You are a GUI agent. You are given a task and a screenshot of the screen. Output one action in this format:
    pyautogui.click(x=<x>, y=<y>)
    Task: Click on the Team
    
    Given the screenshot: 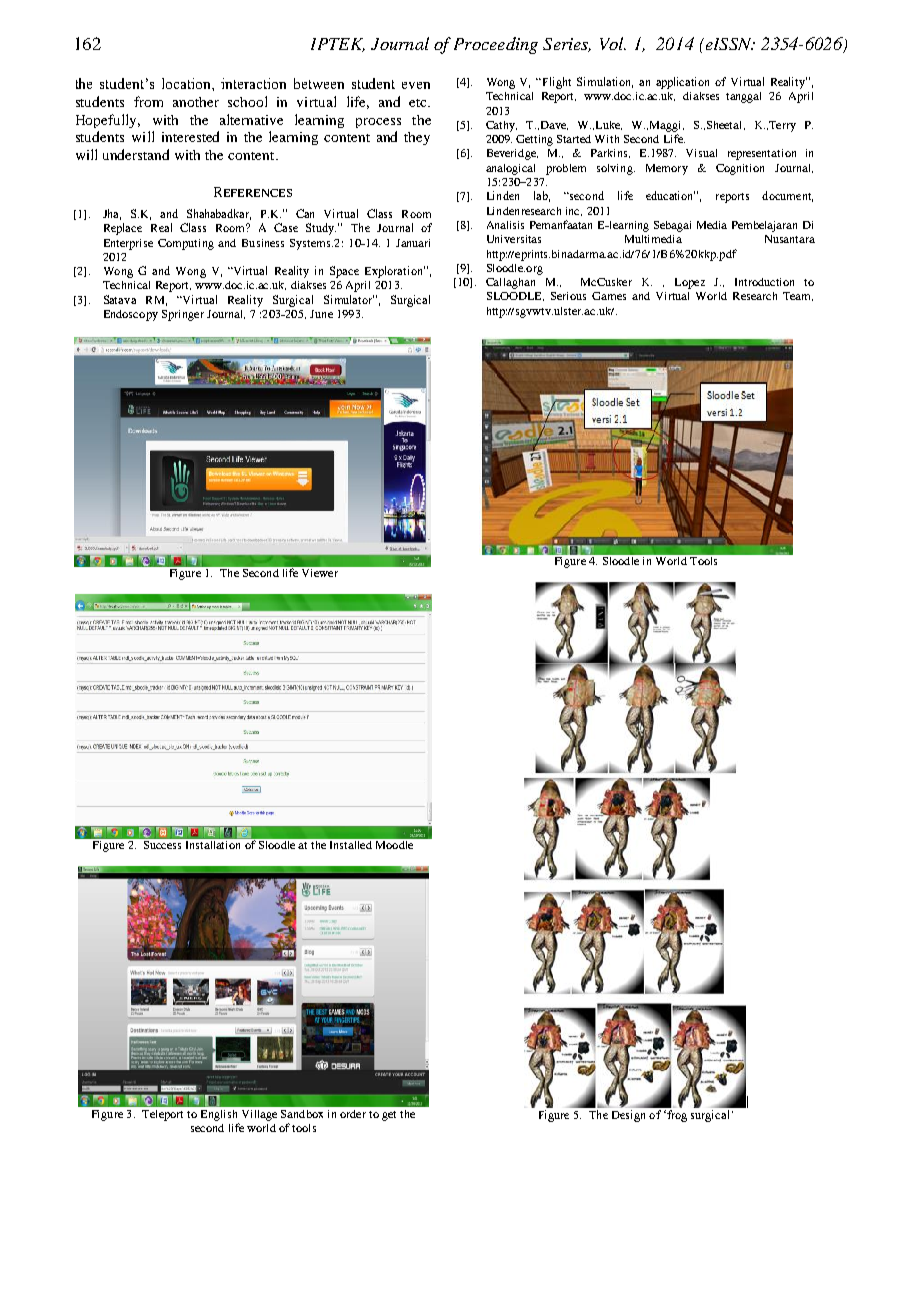 What is the action you would take?
    pyautogui.click(x=798, y=296)
